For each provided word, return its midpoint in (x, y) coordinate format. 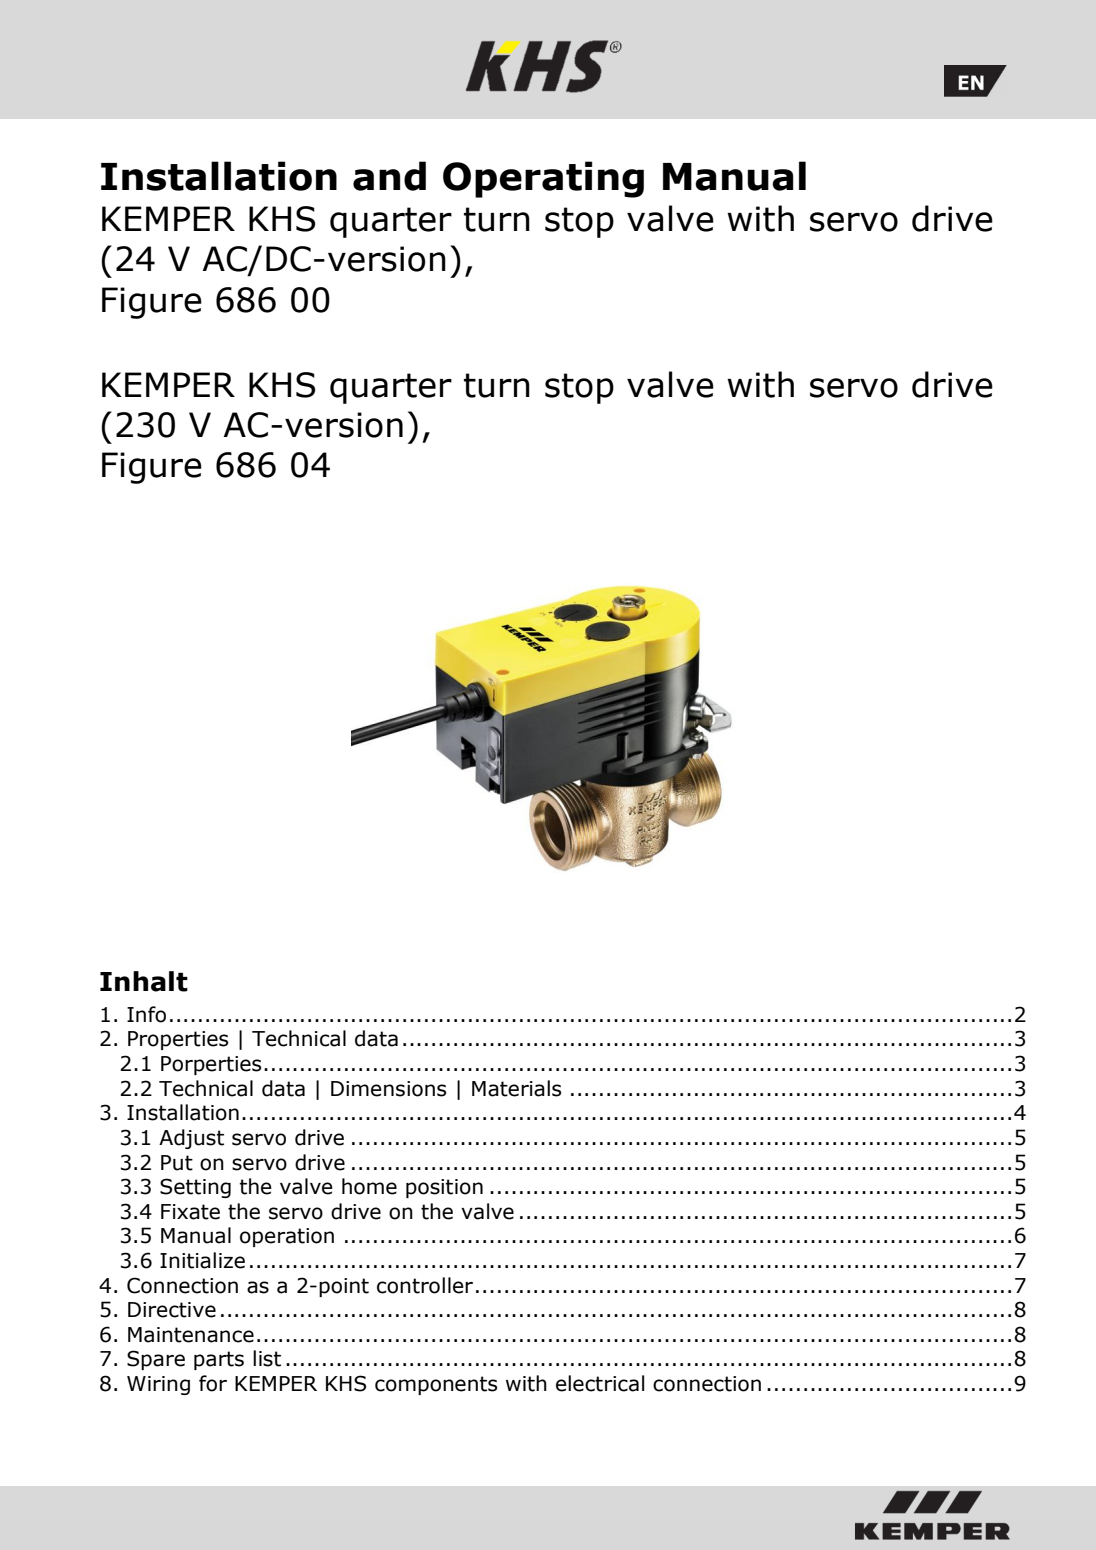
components (436, 1385)
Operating (543, 179)
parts (219, 1360)
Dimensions (388, 1089)
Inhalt (144, 981)
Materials (516, 1088)
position (444, 1188)
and (389, 176)
